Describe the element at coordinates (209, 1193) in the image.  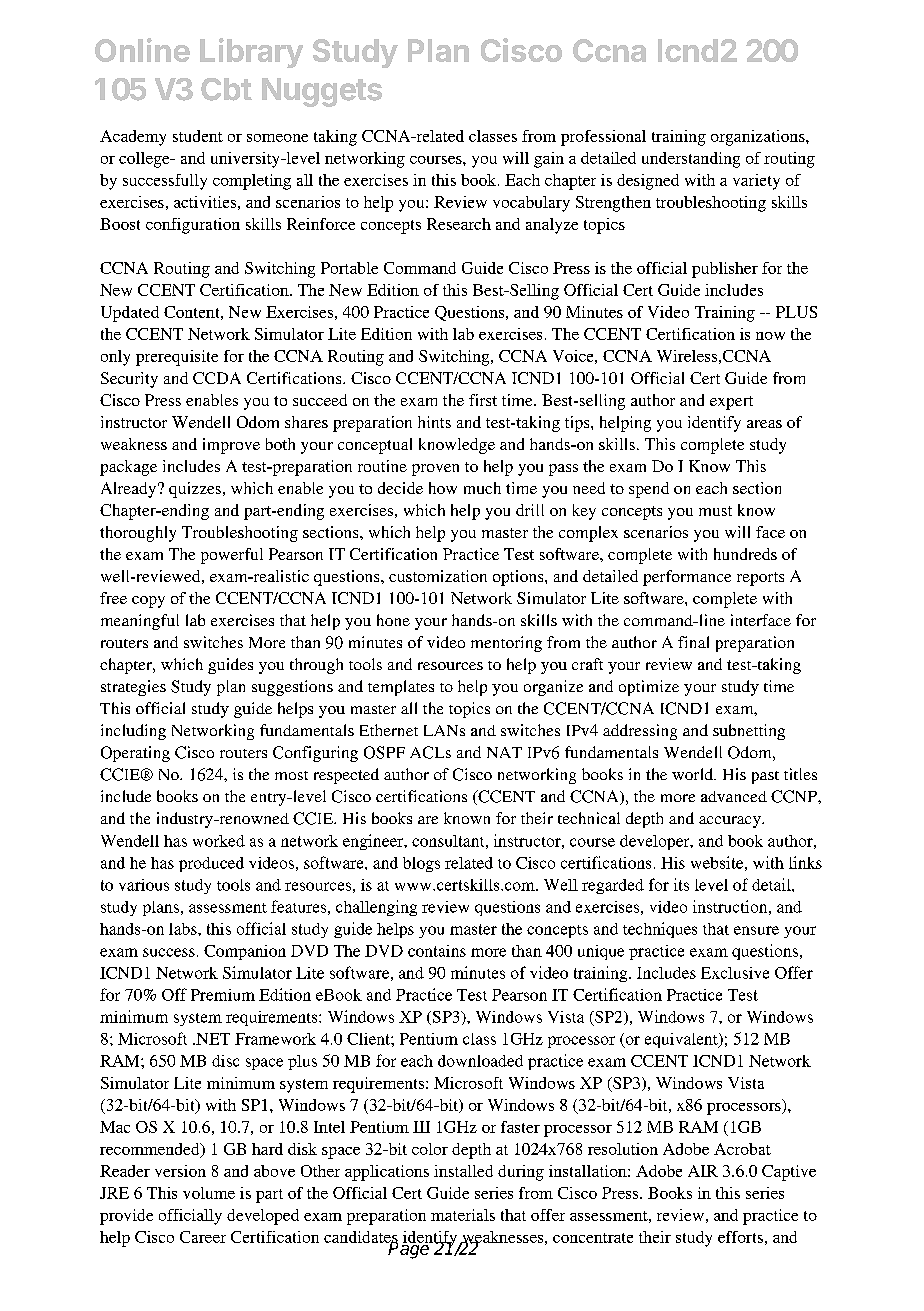
I see `volume` at that location.
